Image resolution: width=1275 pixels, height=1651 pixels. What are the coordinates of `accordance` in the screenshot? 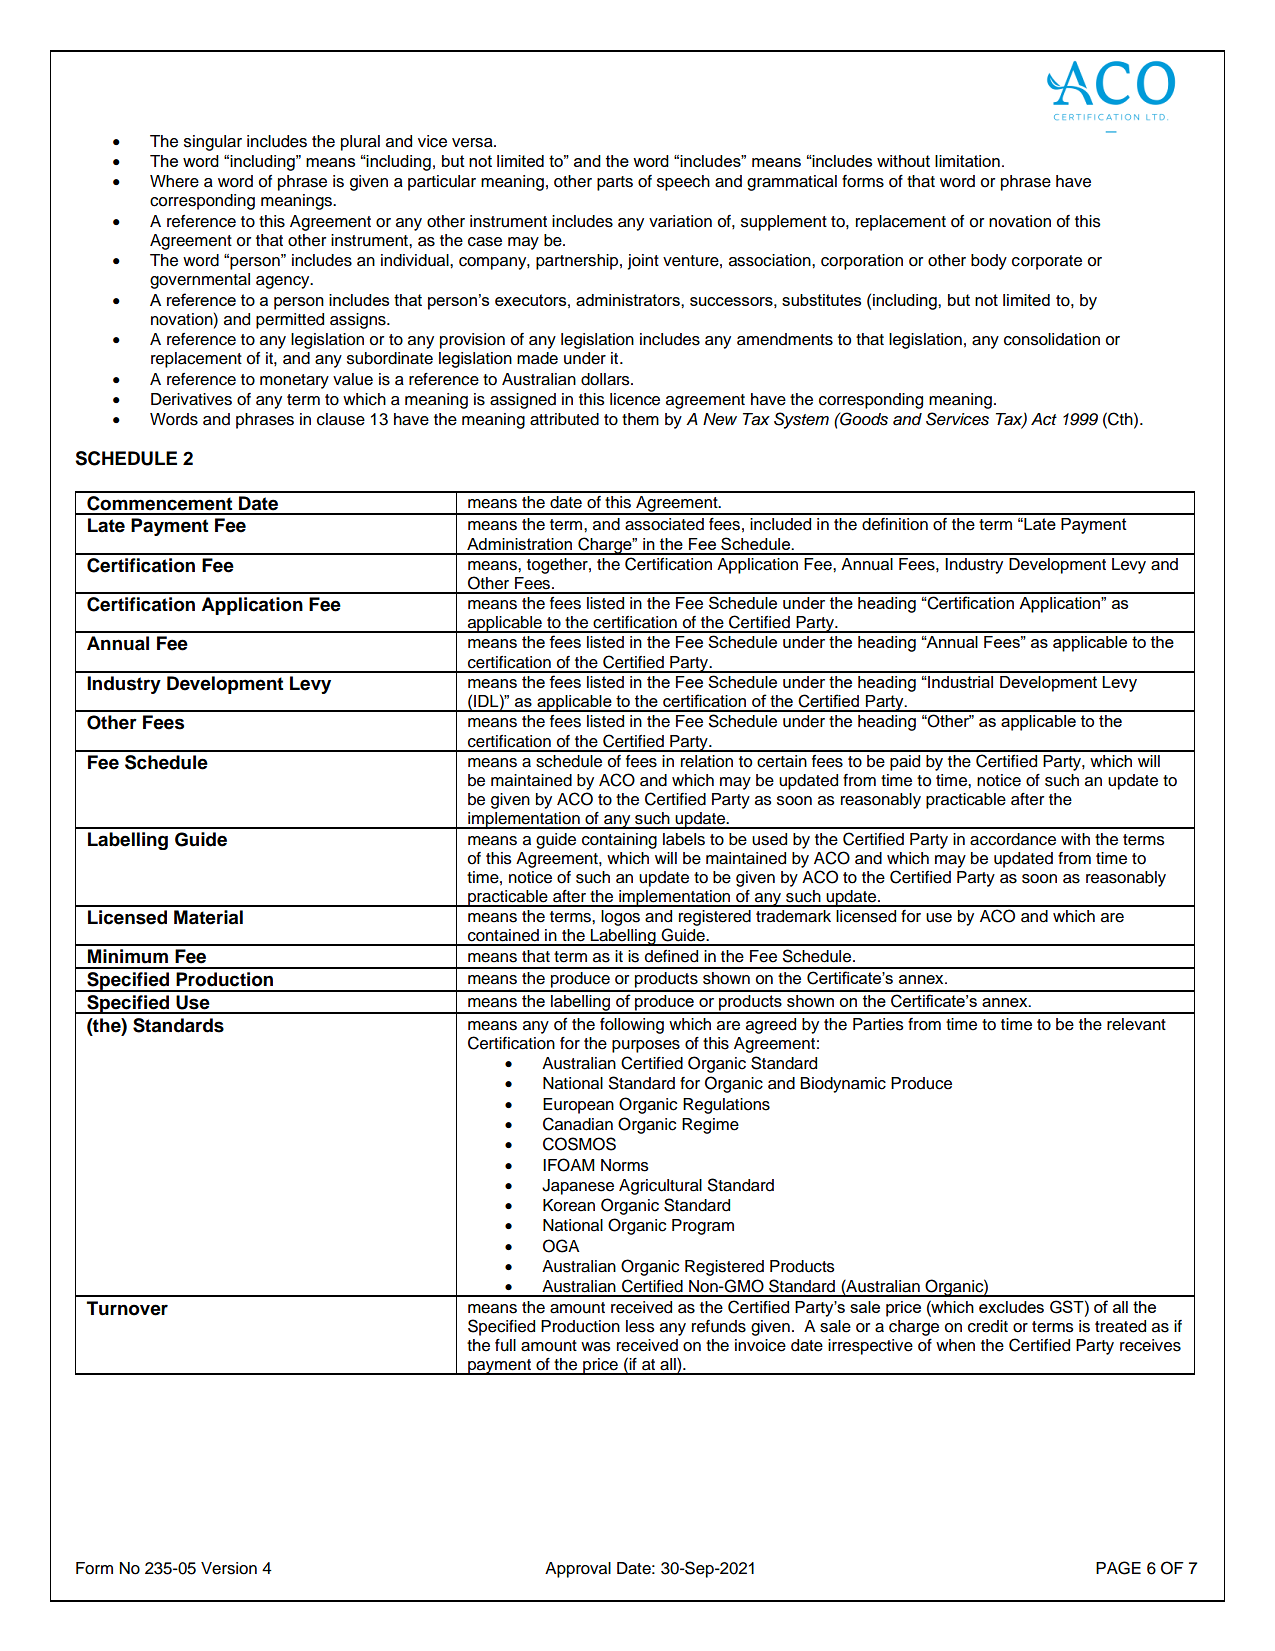 It's located at (1013, 839).
